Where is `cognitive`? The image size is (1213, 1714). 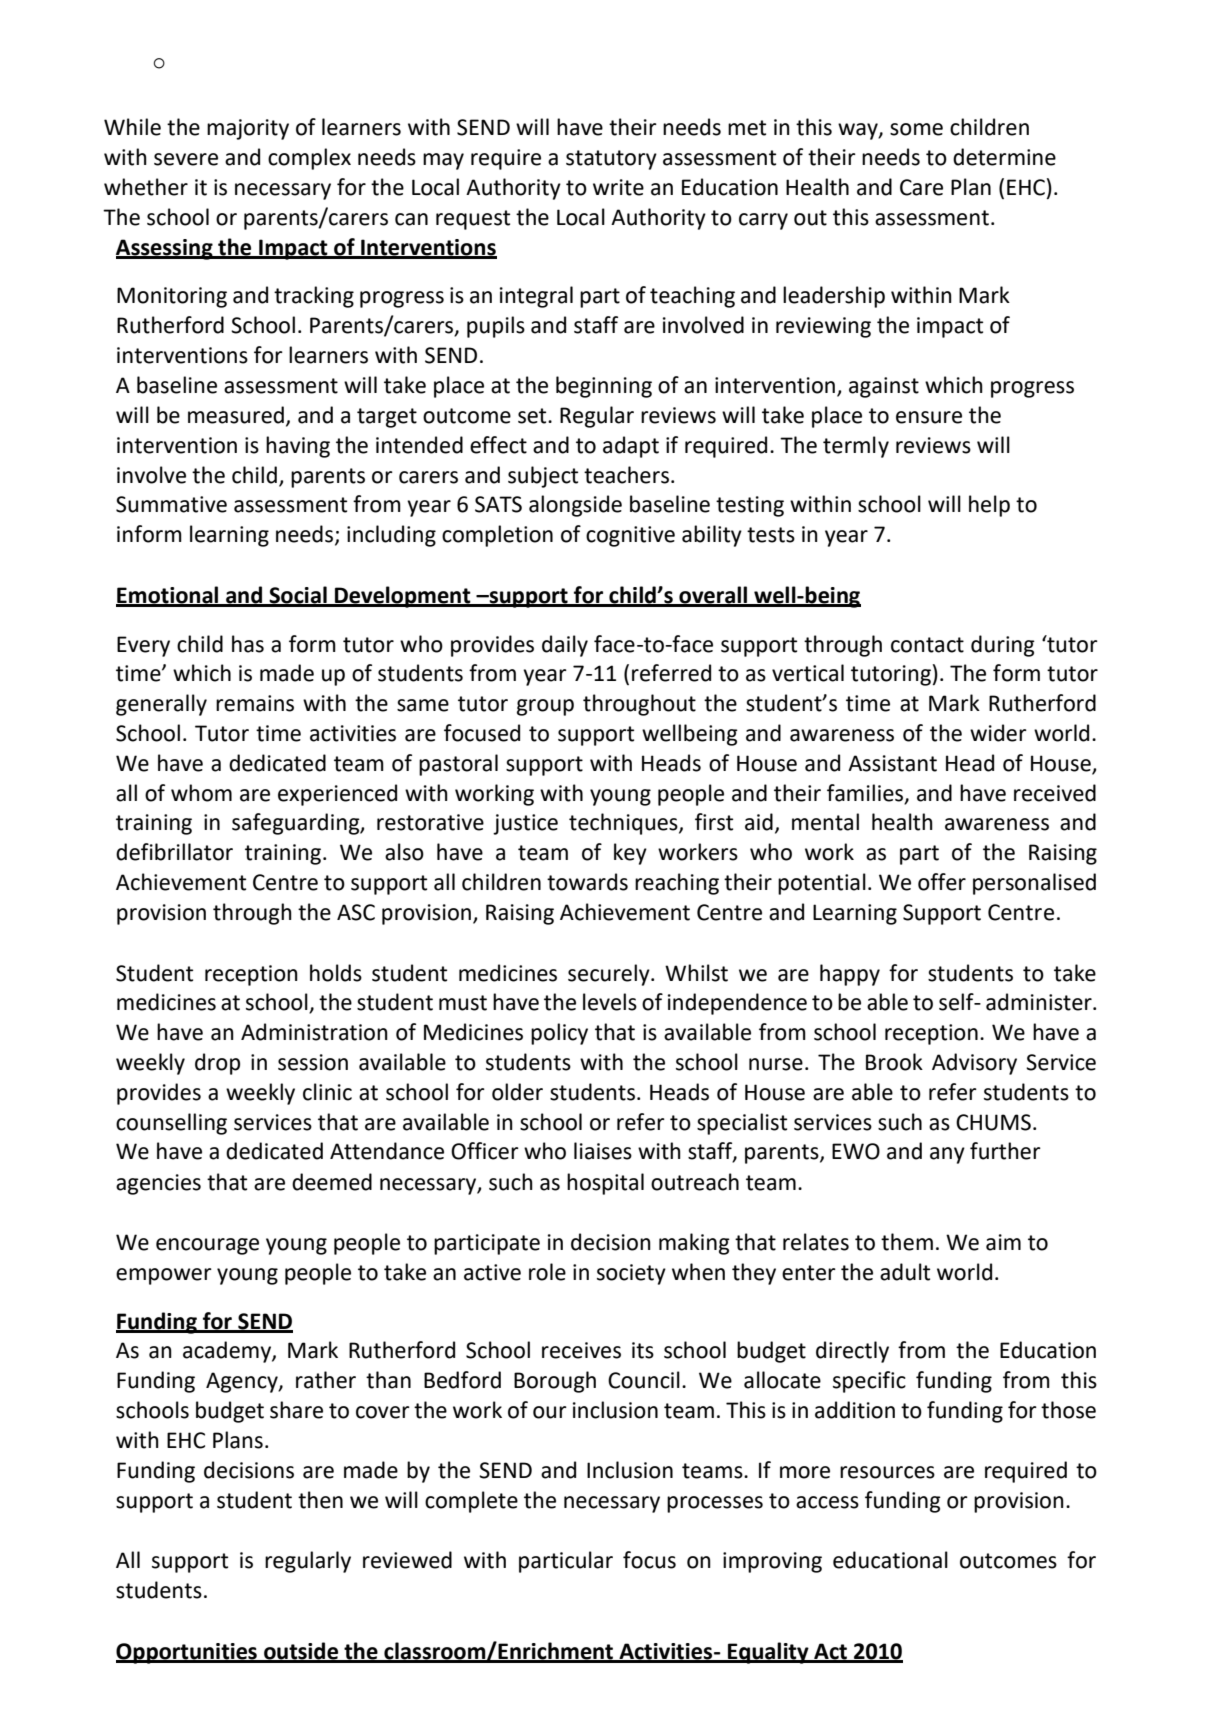
cognitive is located at coordinates (630, 536).
